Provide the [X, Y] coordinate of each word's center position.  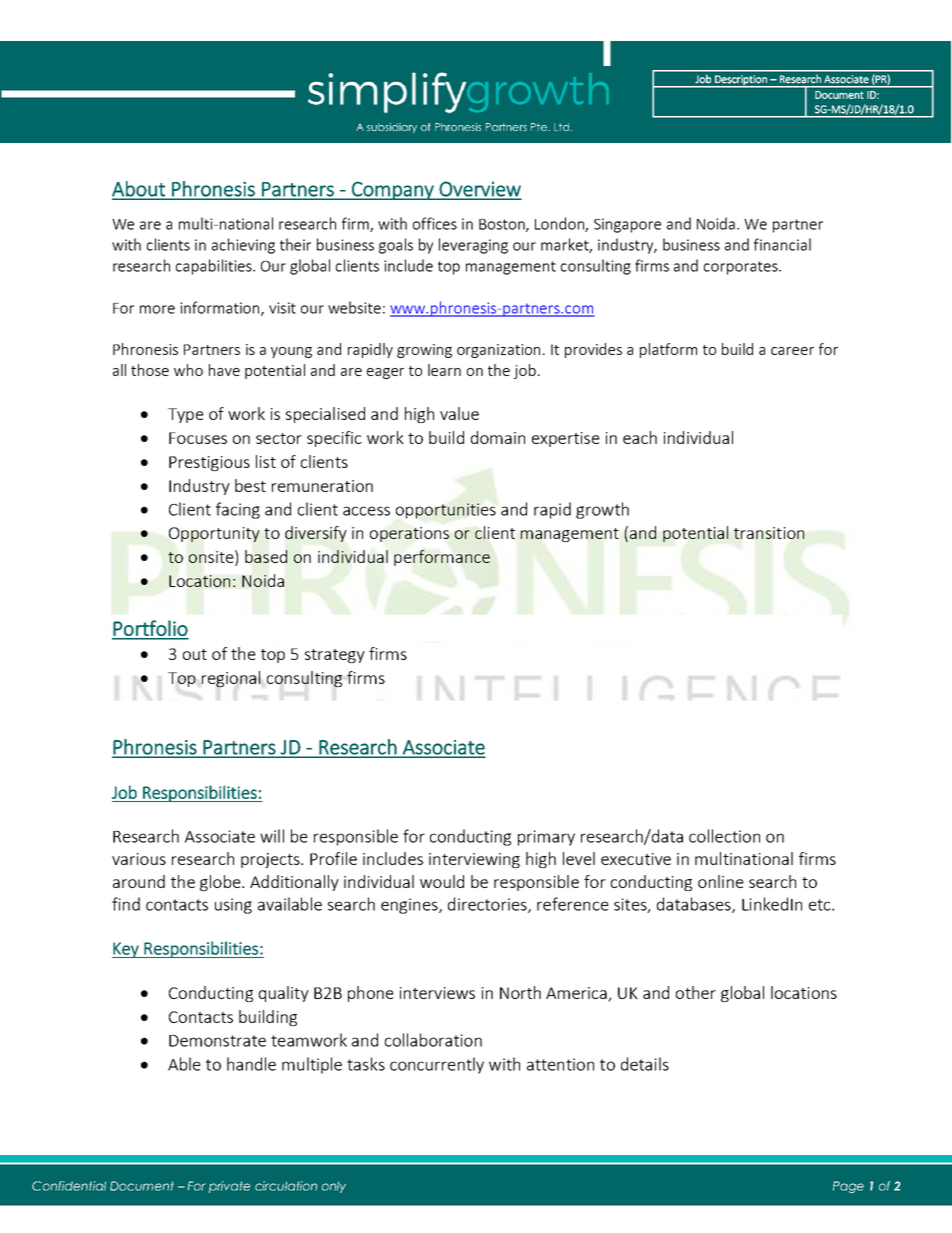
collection [724, 836]
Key [126, 950]
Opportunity [214, 534]
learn [444, 370]
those [150, 370]
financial [782, 244]
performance [442, 558]
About [139, 190]
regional [231, 679]
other [696, 992]
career [792, 351]
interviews [437, 993]
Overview [479, 190]
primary [546, 838]
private [229, 1187]
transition [769, 533]
